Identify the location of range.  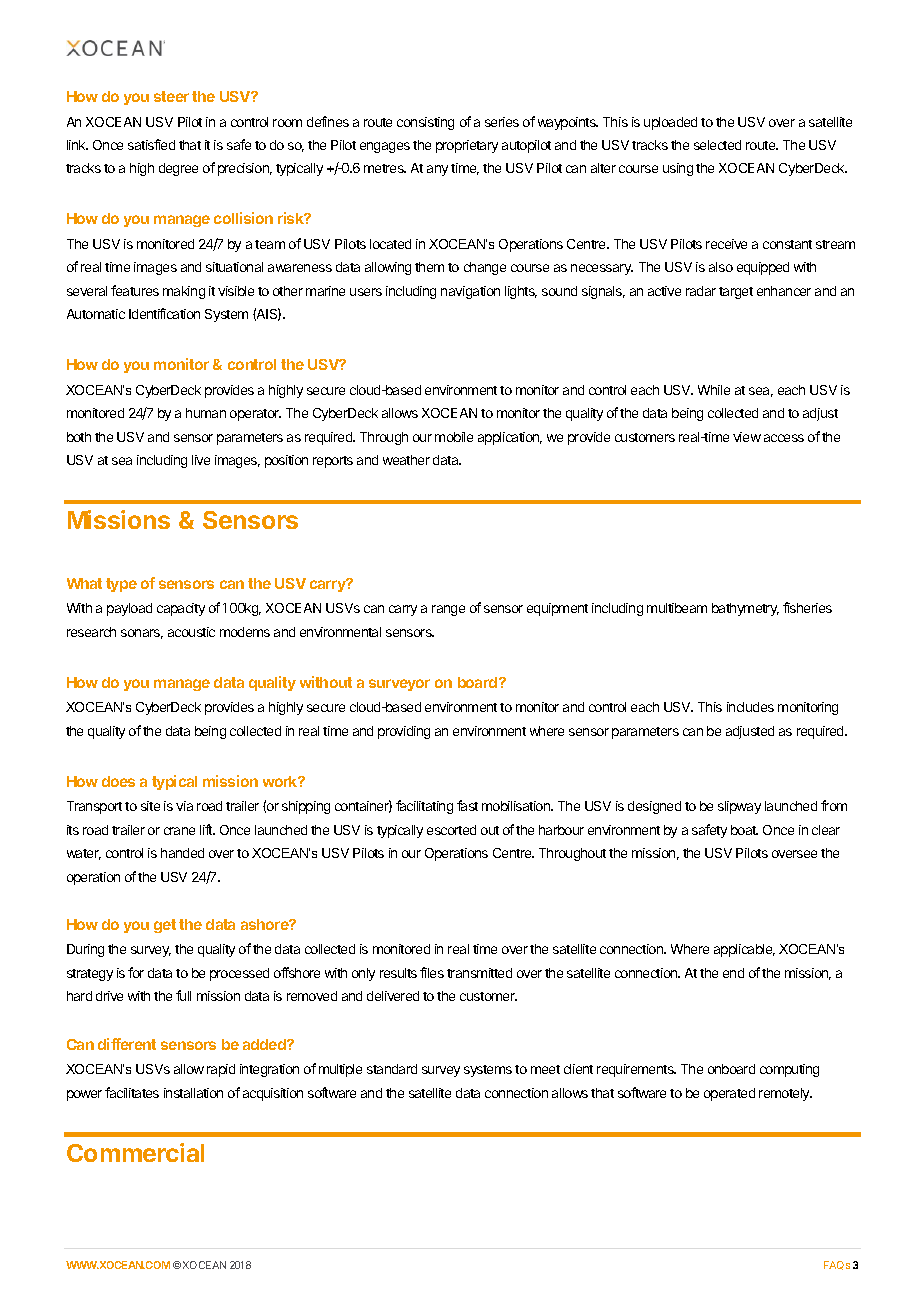
(448, 610).
